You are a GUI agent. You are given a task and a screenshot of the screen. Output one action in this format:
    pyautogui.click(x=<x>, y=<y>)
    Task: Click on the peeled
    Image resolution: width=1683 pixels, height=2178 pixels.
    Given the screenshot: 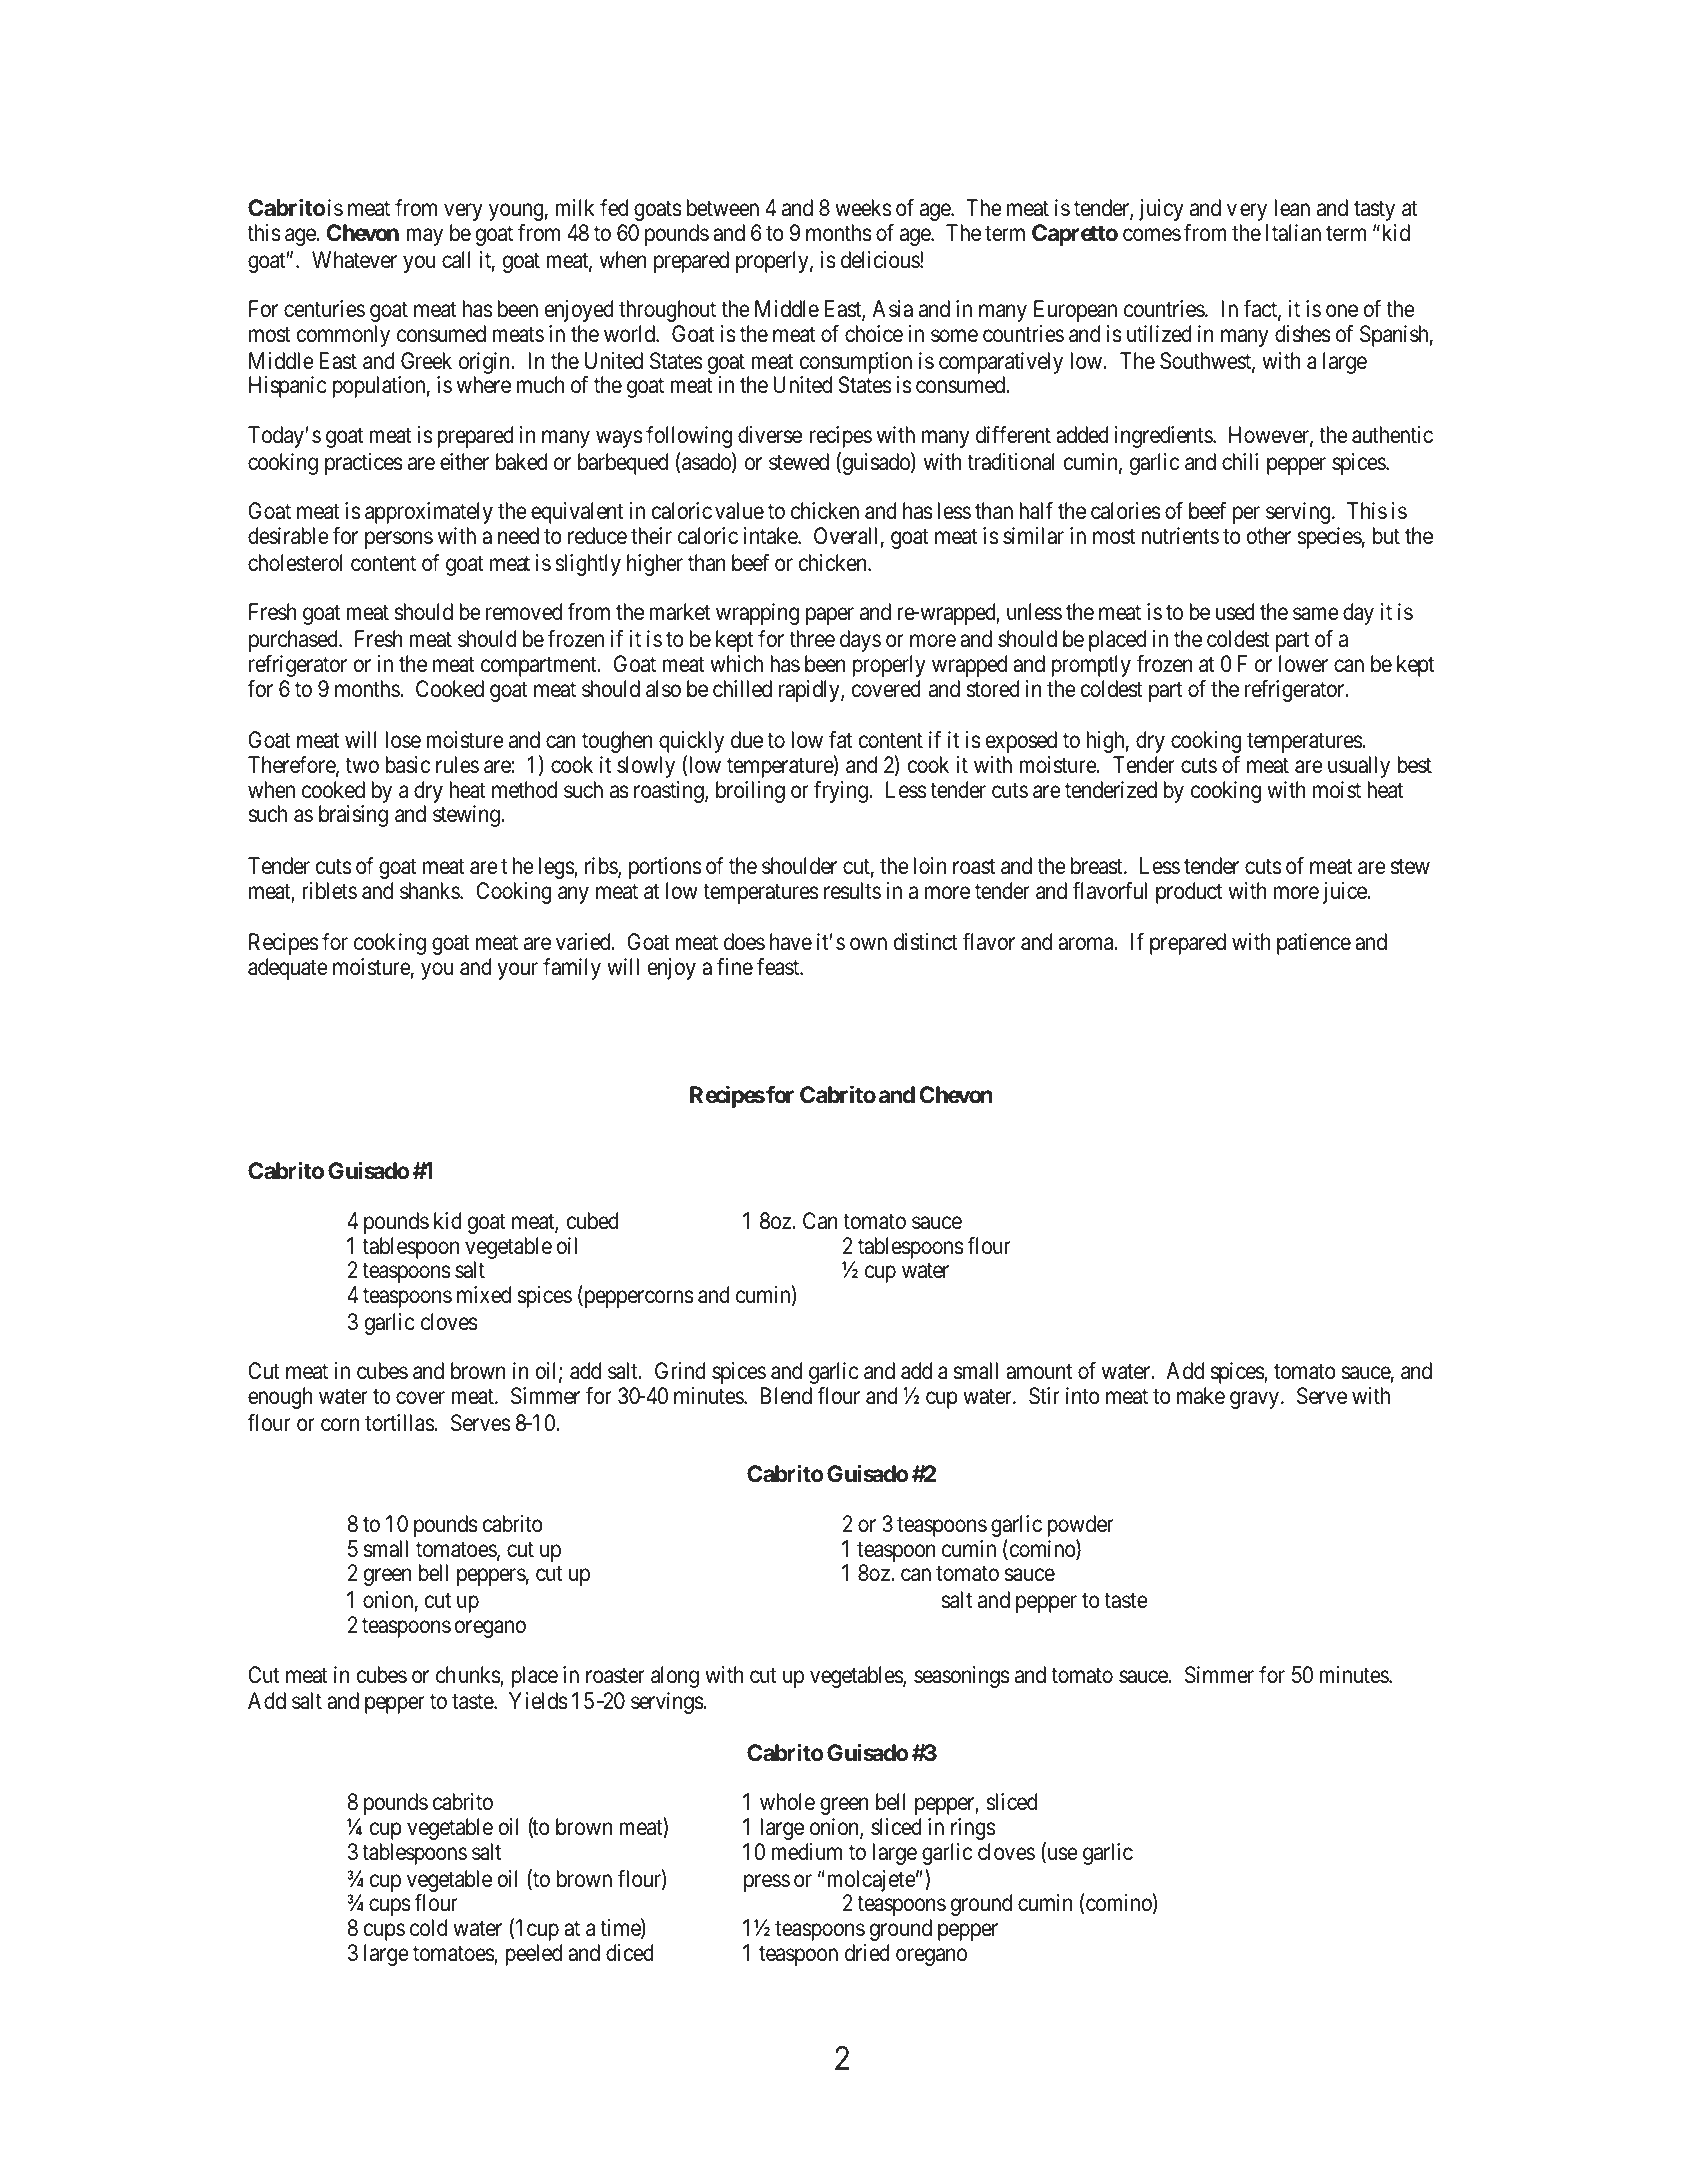 What is the action you would take?
    pyautogui.click(x=534, y=1955)
